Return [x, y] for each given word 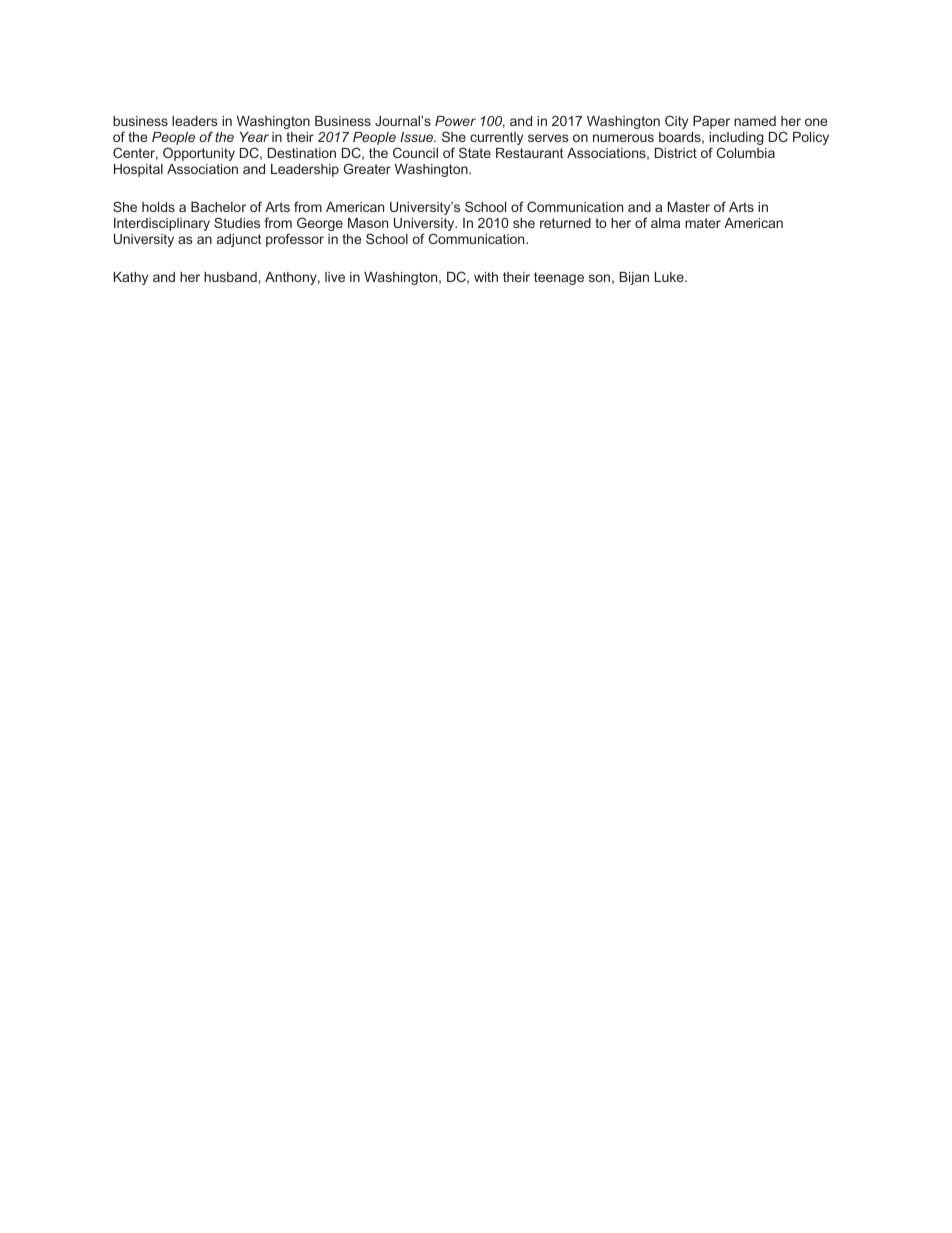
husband [231, 277]
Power [455, 121]
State [475, 152]
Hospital [138, 170]
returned [565, 223]
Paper [711, 122]
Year [254, 137]
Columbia [745, 152]
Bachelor [218, 207]
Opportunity [199, 154]
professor [295, 240]
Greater [367, 168]
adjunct [239, 240]
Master [689, 207]
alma [665, 223]
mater [703, 223]
